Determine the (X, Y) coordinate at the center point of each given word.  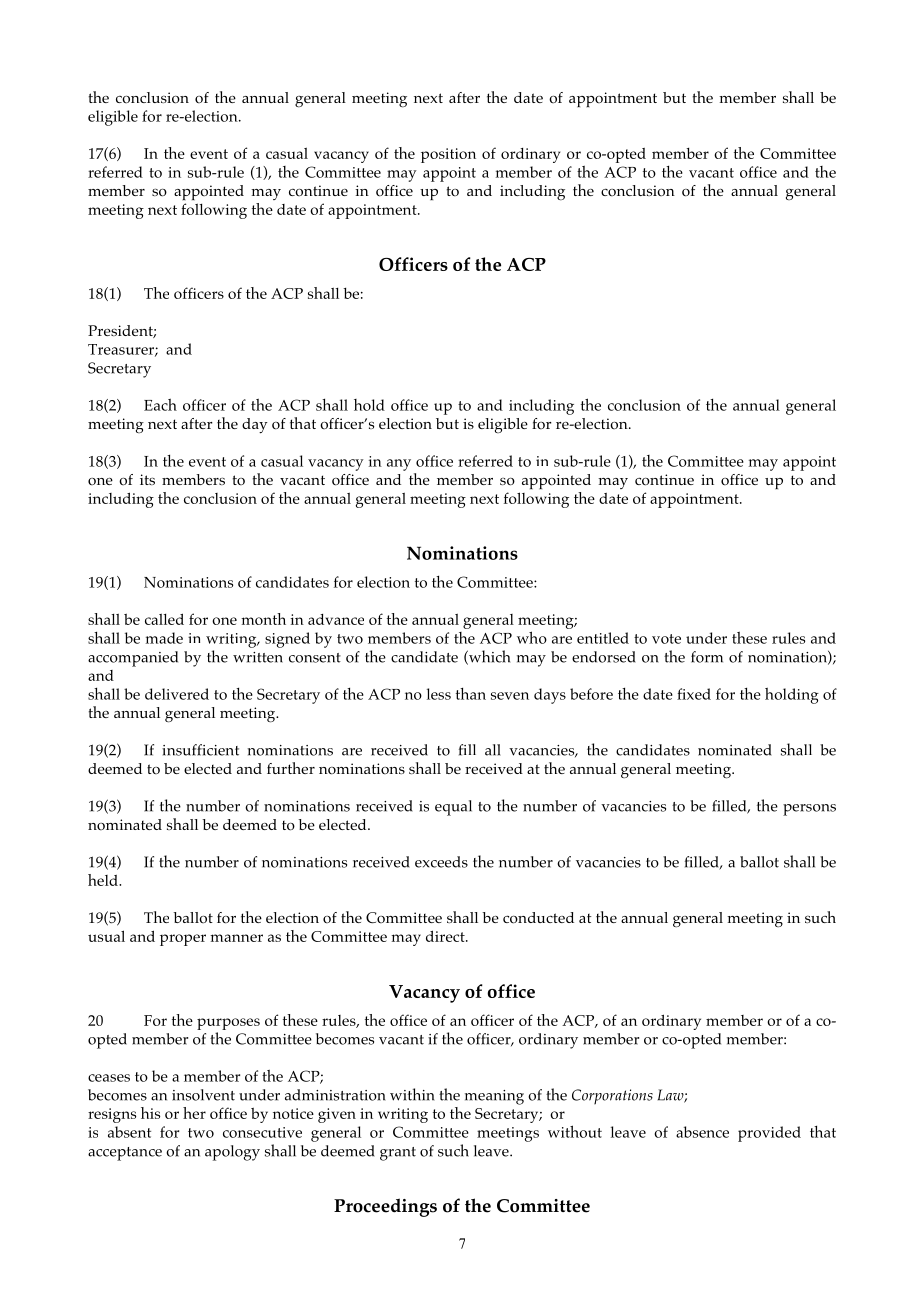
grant (398, 1154)
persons (809, 810)
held (104, 880)
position (448, 155)
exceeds (441, 862)
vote (666, 639)
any (399, 465)
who (532, 637)
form (707, 657)
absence (702, 1132)
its (147, 479)
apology (232, 1153)
